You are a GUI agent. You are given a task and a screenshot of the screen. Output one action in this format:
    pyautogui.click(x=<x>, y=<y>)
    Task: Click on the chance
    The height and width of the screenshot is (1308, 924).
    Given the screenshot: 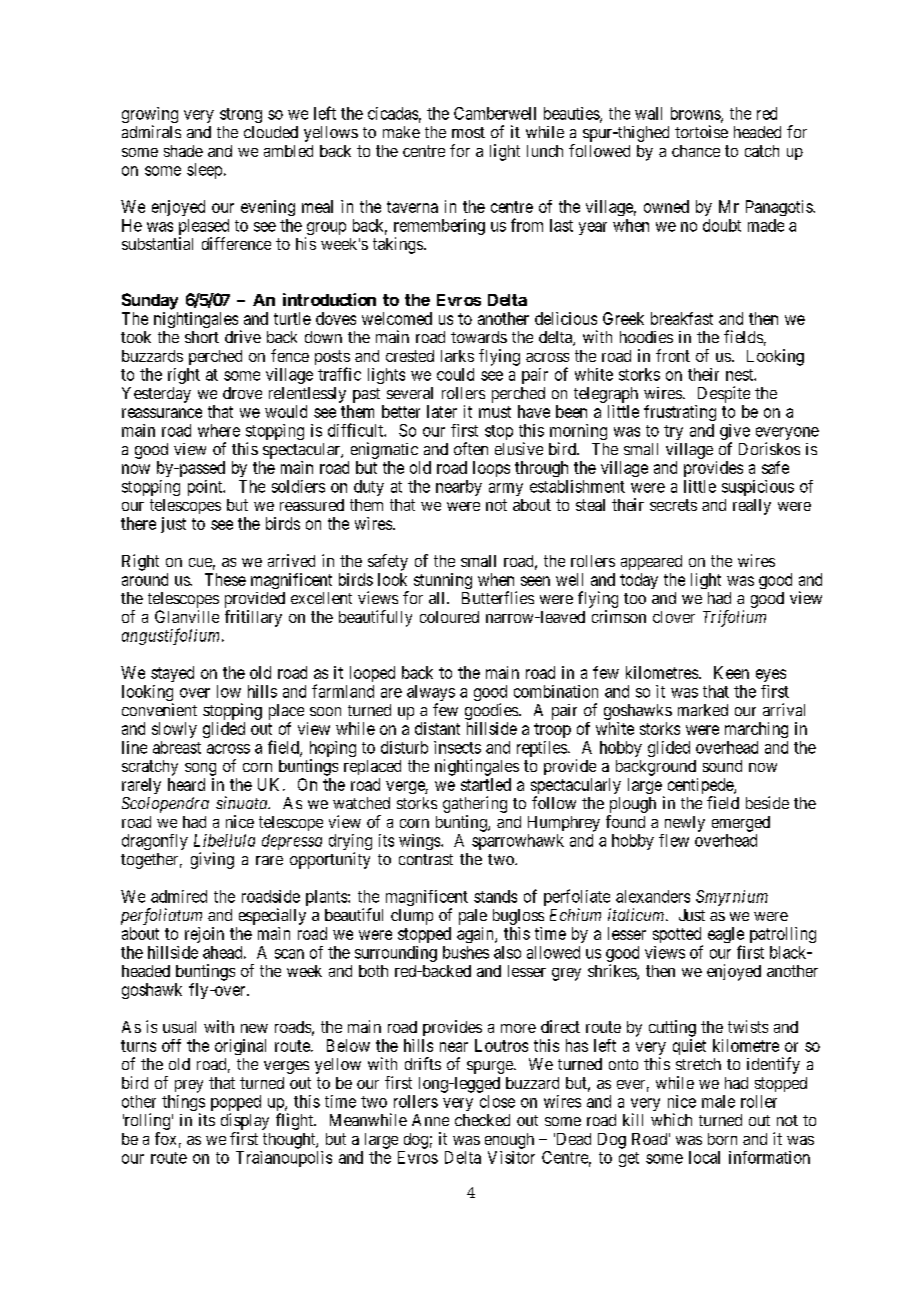 What is the action you would take?
    pyautogui.click(x=696, y=151)
